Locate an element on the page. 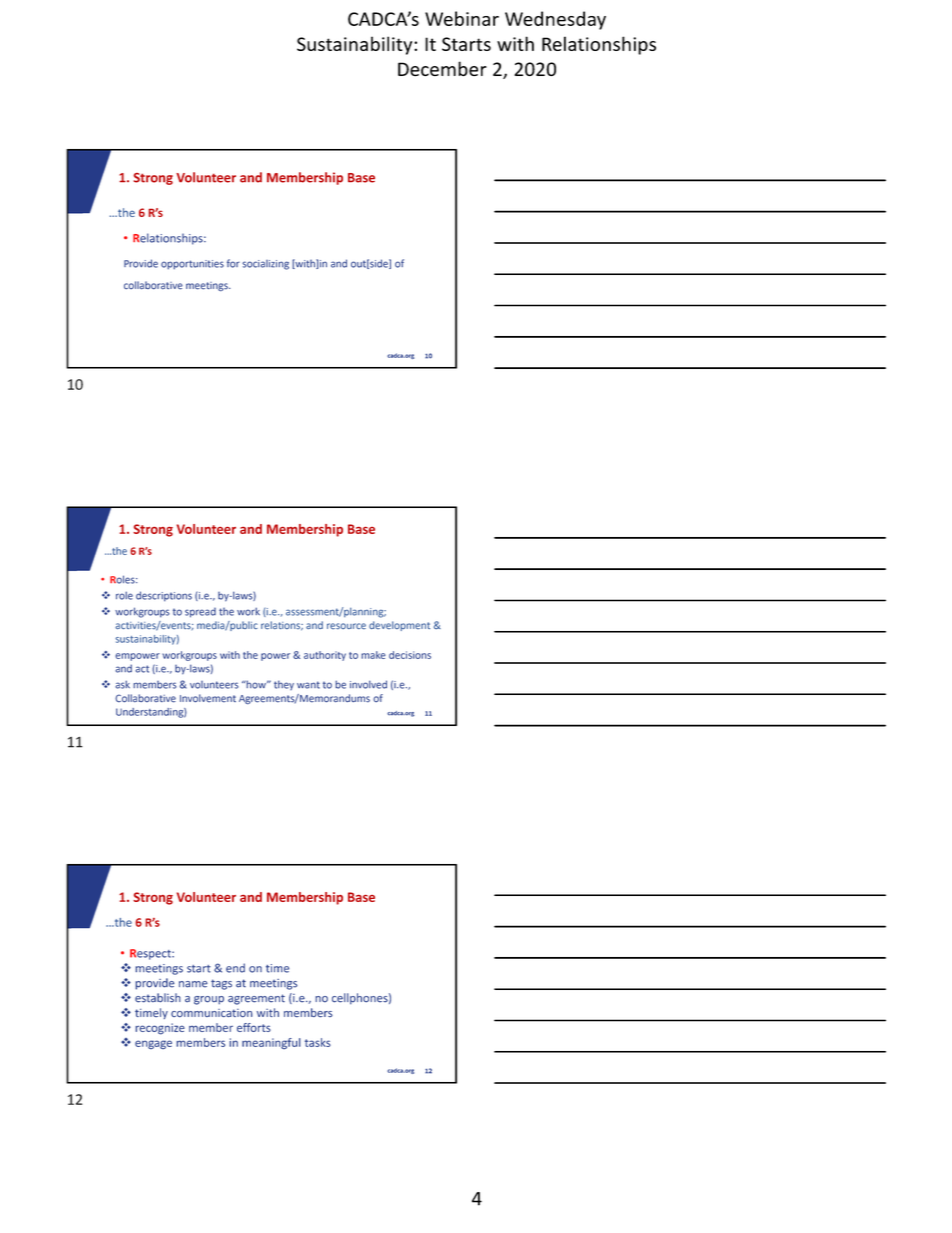 Image resolution: width=952 pixels, height=1233 pixels. communication is located at coordinates (212, 1013).
